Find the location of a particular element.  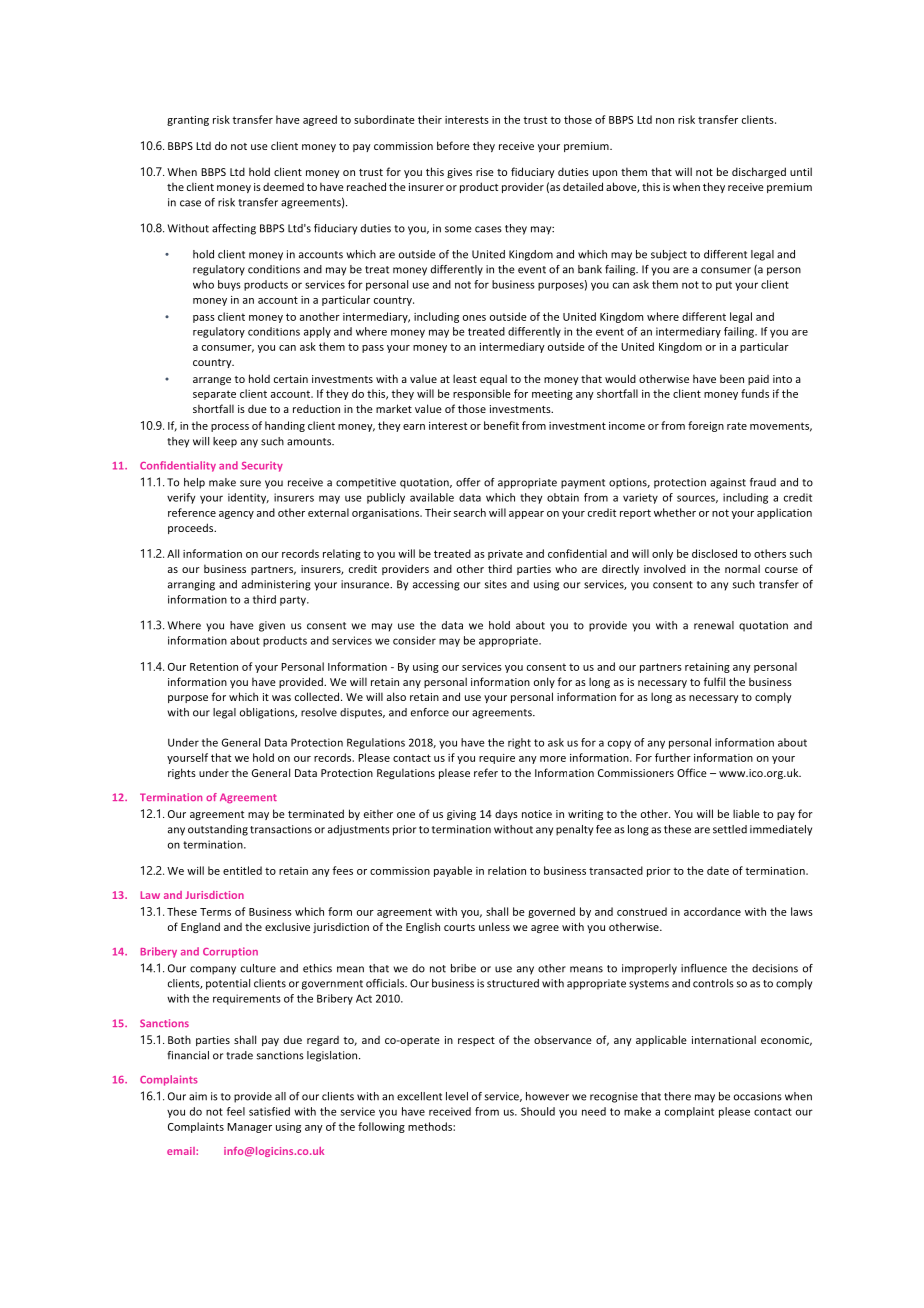

offer is located at coordinates (468, 482).
